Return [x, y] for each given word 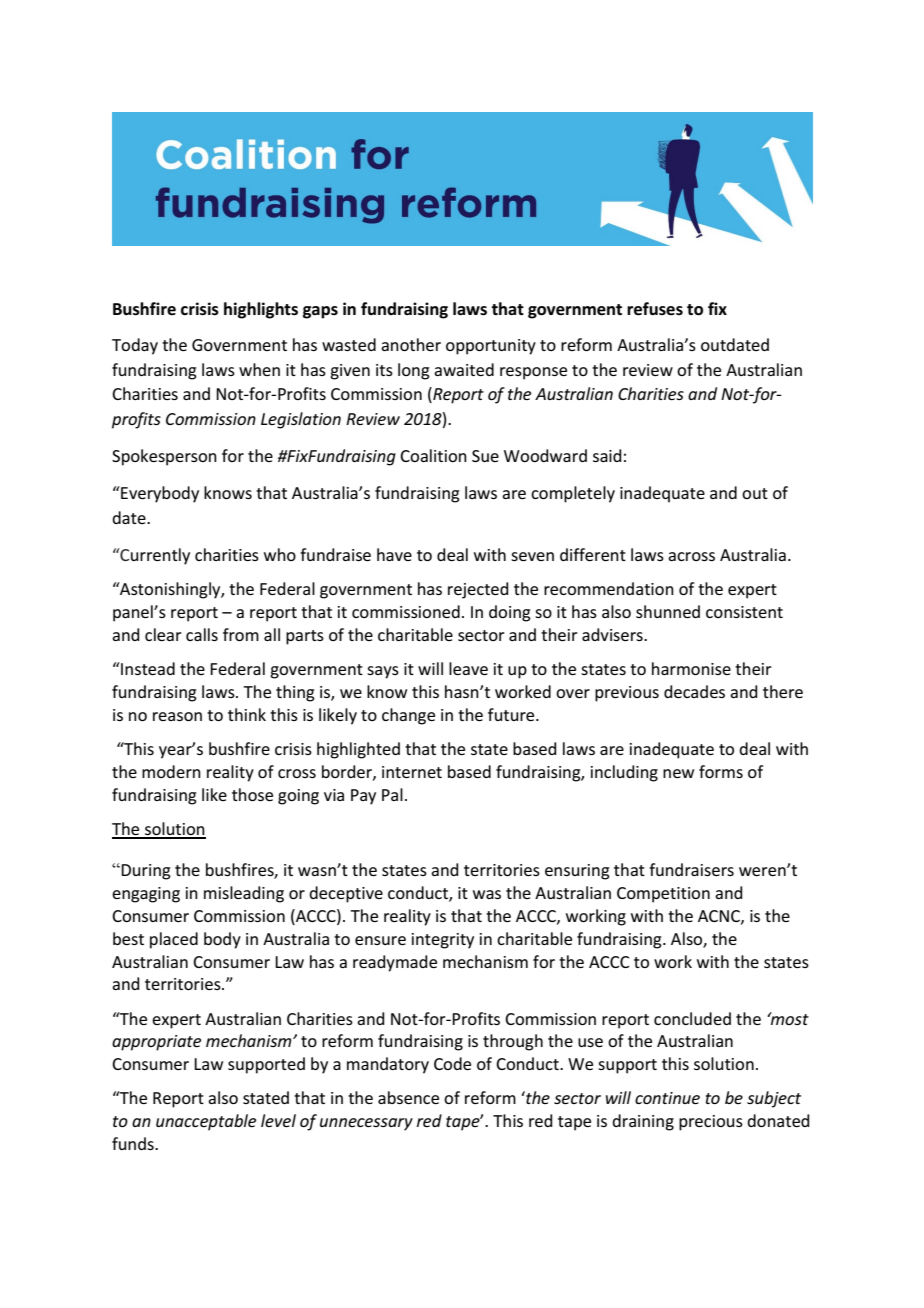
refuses [655, 309]
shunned [668, 611]
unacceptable [206, 1122]
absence [408, 1097]
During [145, 872]
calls [202, 634]
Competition [663, 895]
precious [711, 1123]
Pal [392, 794]
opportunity [491, 347]
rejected [478, 590]
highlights [261, 310]
